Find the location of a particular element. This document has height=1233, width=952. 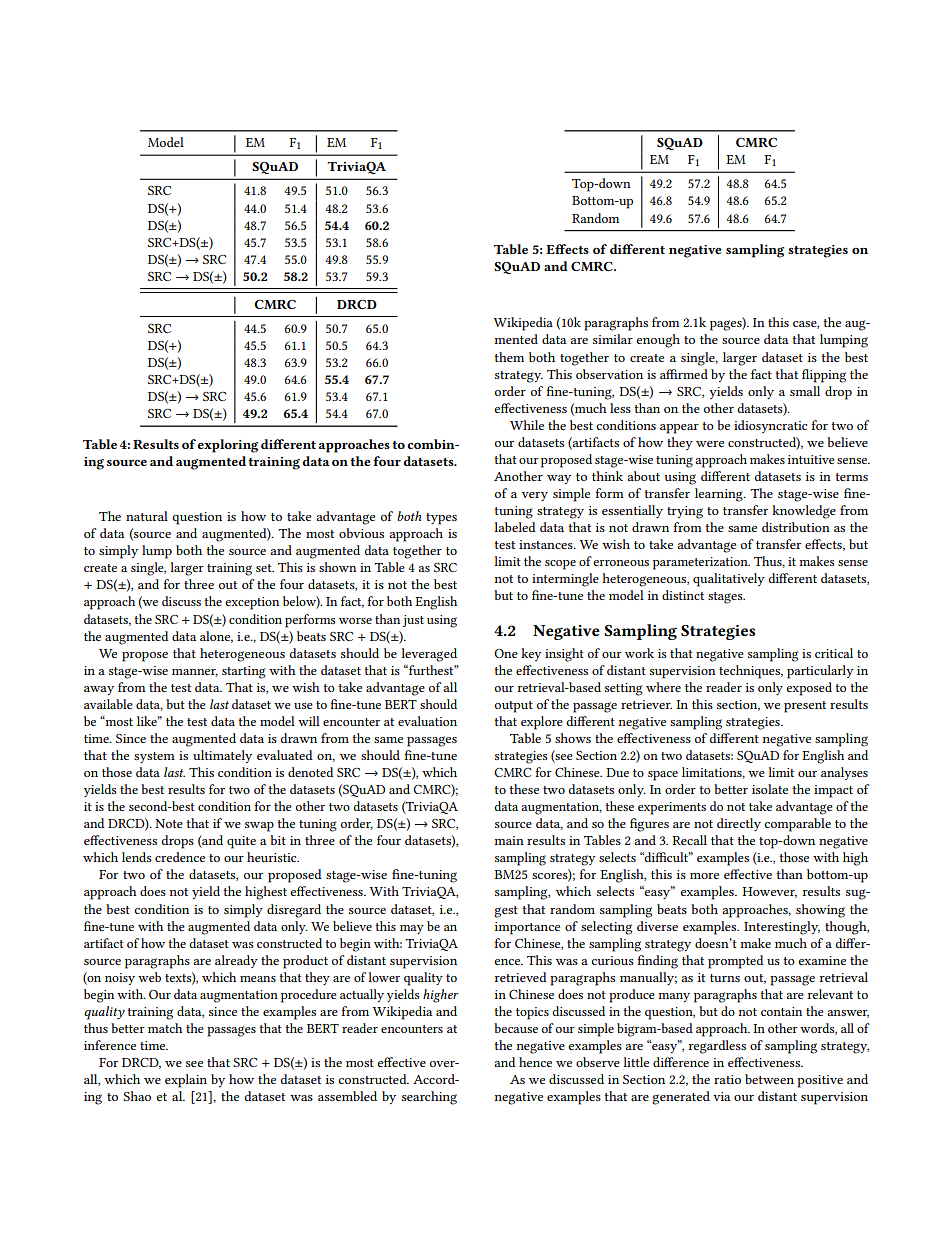

exploring is located at coordinates (227, 446).
